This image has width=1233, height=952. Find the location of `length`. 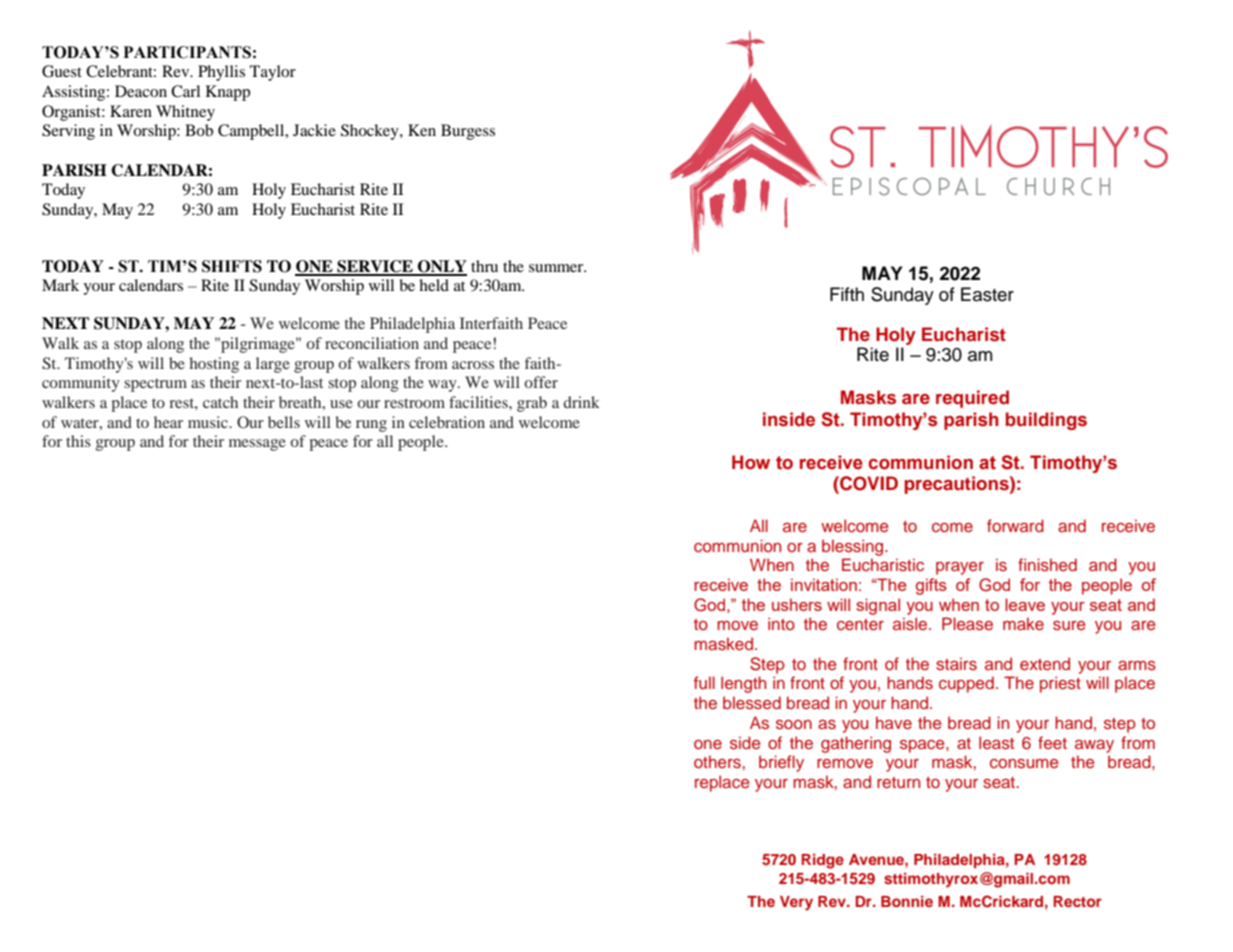

length is located at coordinates (743, 684).
